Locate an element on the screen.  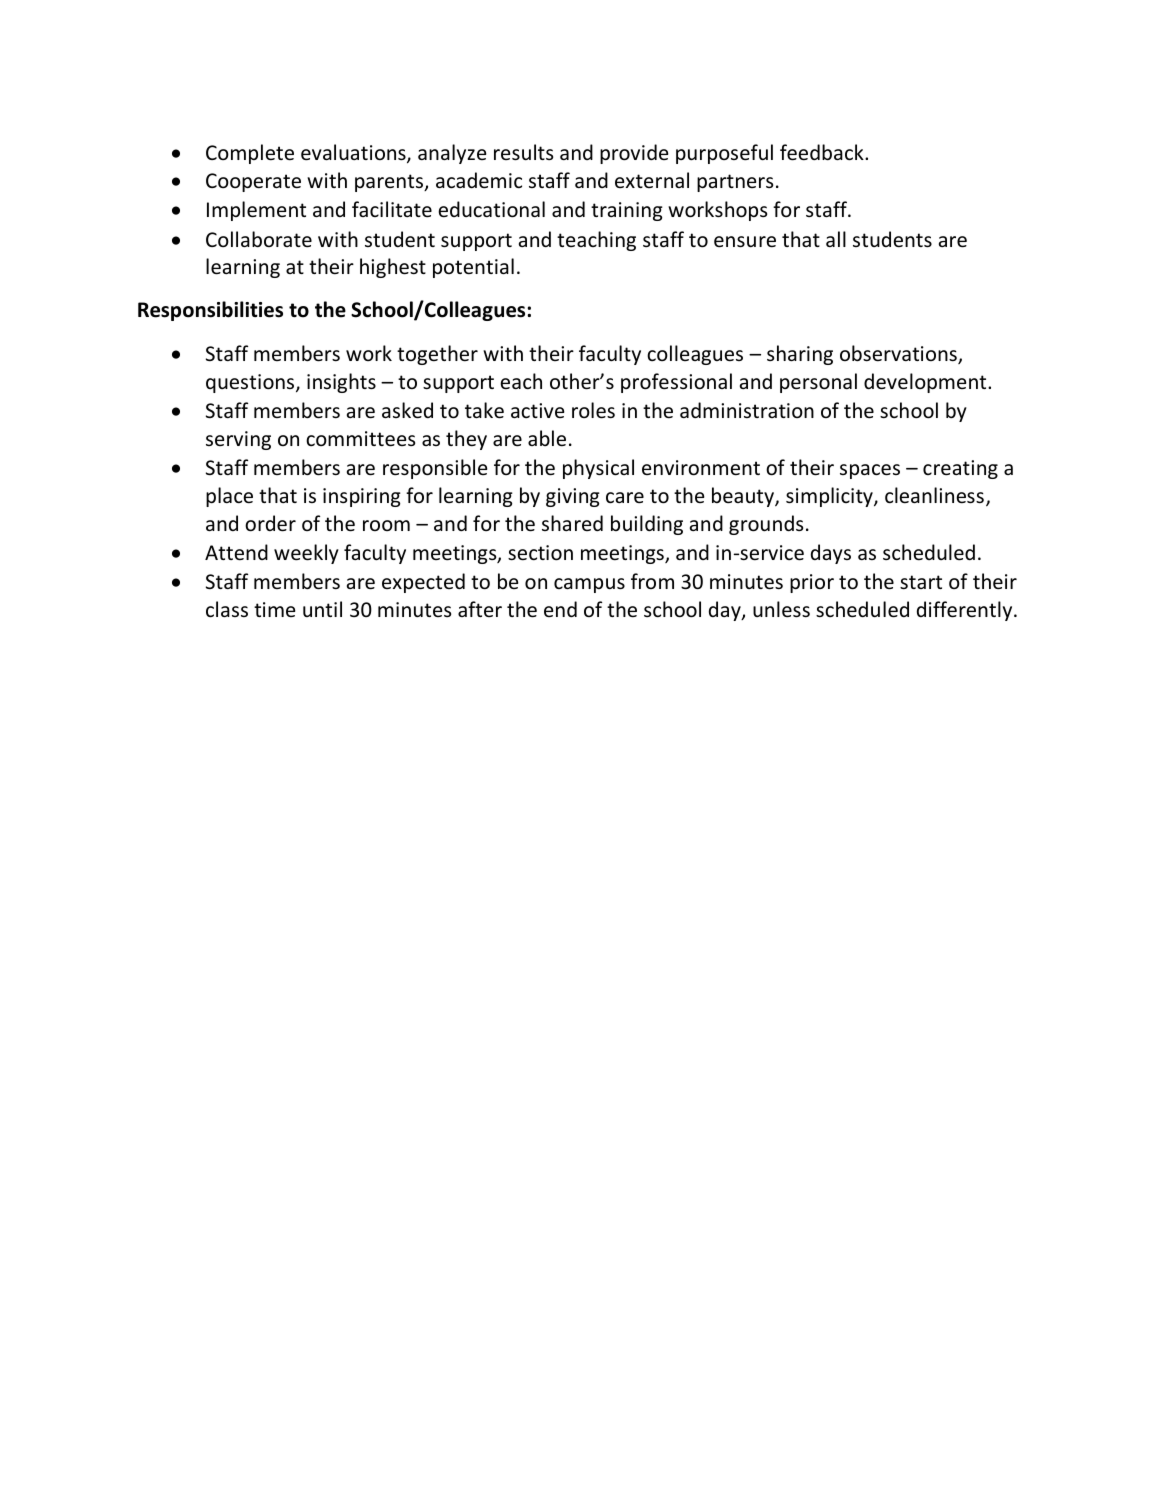
campus is located at coordinates (589, 585).
